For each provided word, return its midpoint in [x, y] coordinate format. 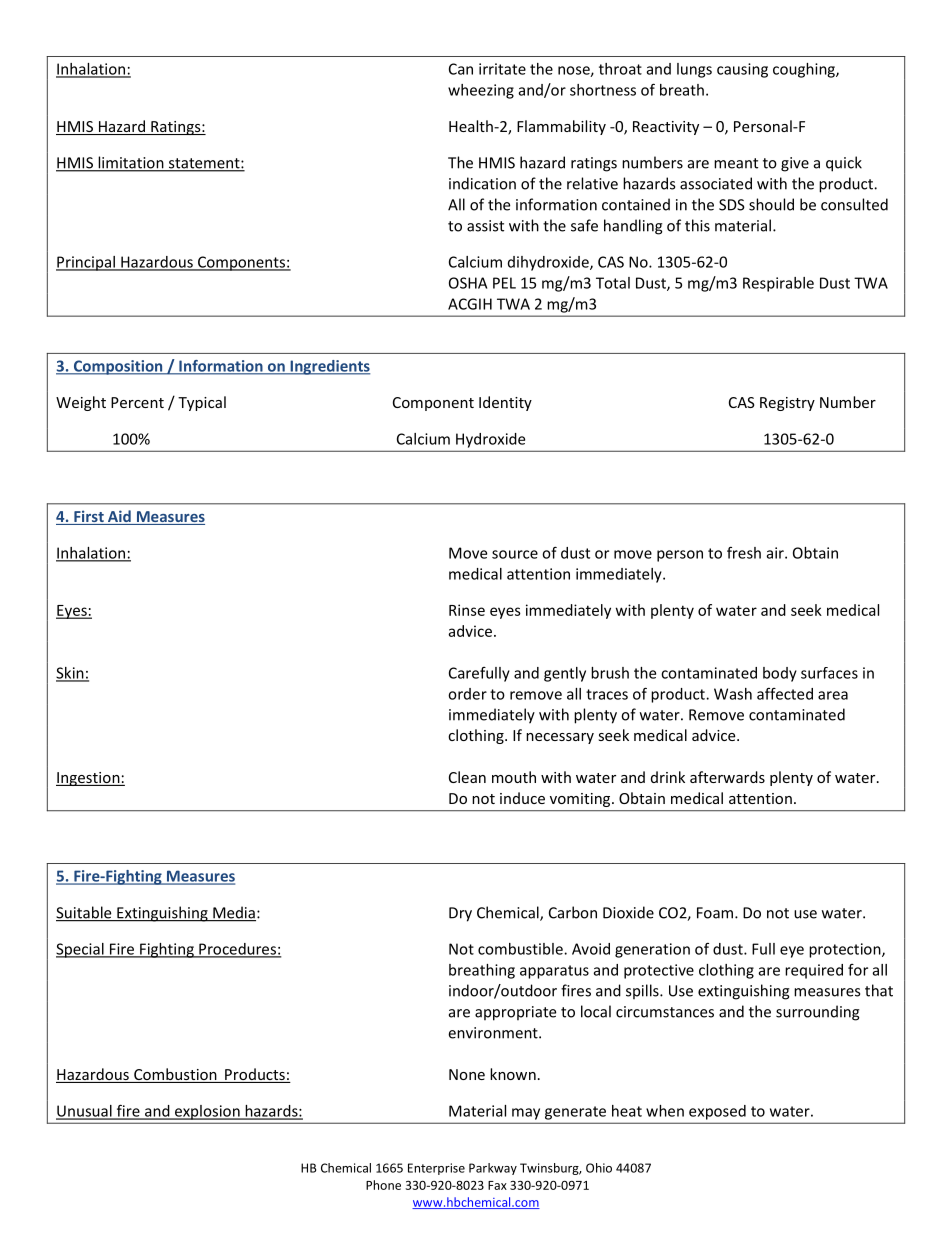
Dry [460, 914]
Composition [118, 367]
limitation [131, 163]
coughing [805, 70]
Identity [505, 403]
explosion [207, 1112]
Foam [715, 913]
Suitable [85, 913]
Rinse [467, 610]
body [780, 674]
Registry [787, 404]
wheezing [481, 91]
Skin [71, 674]
